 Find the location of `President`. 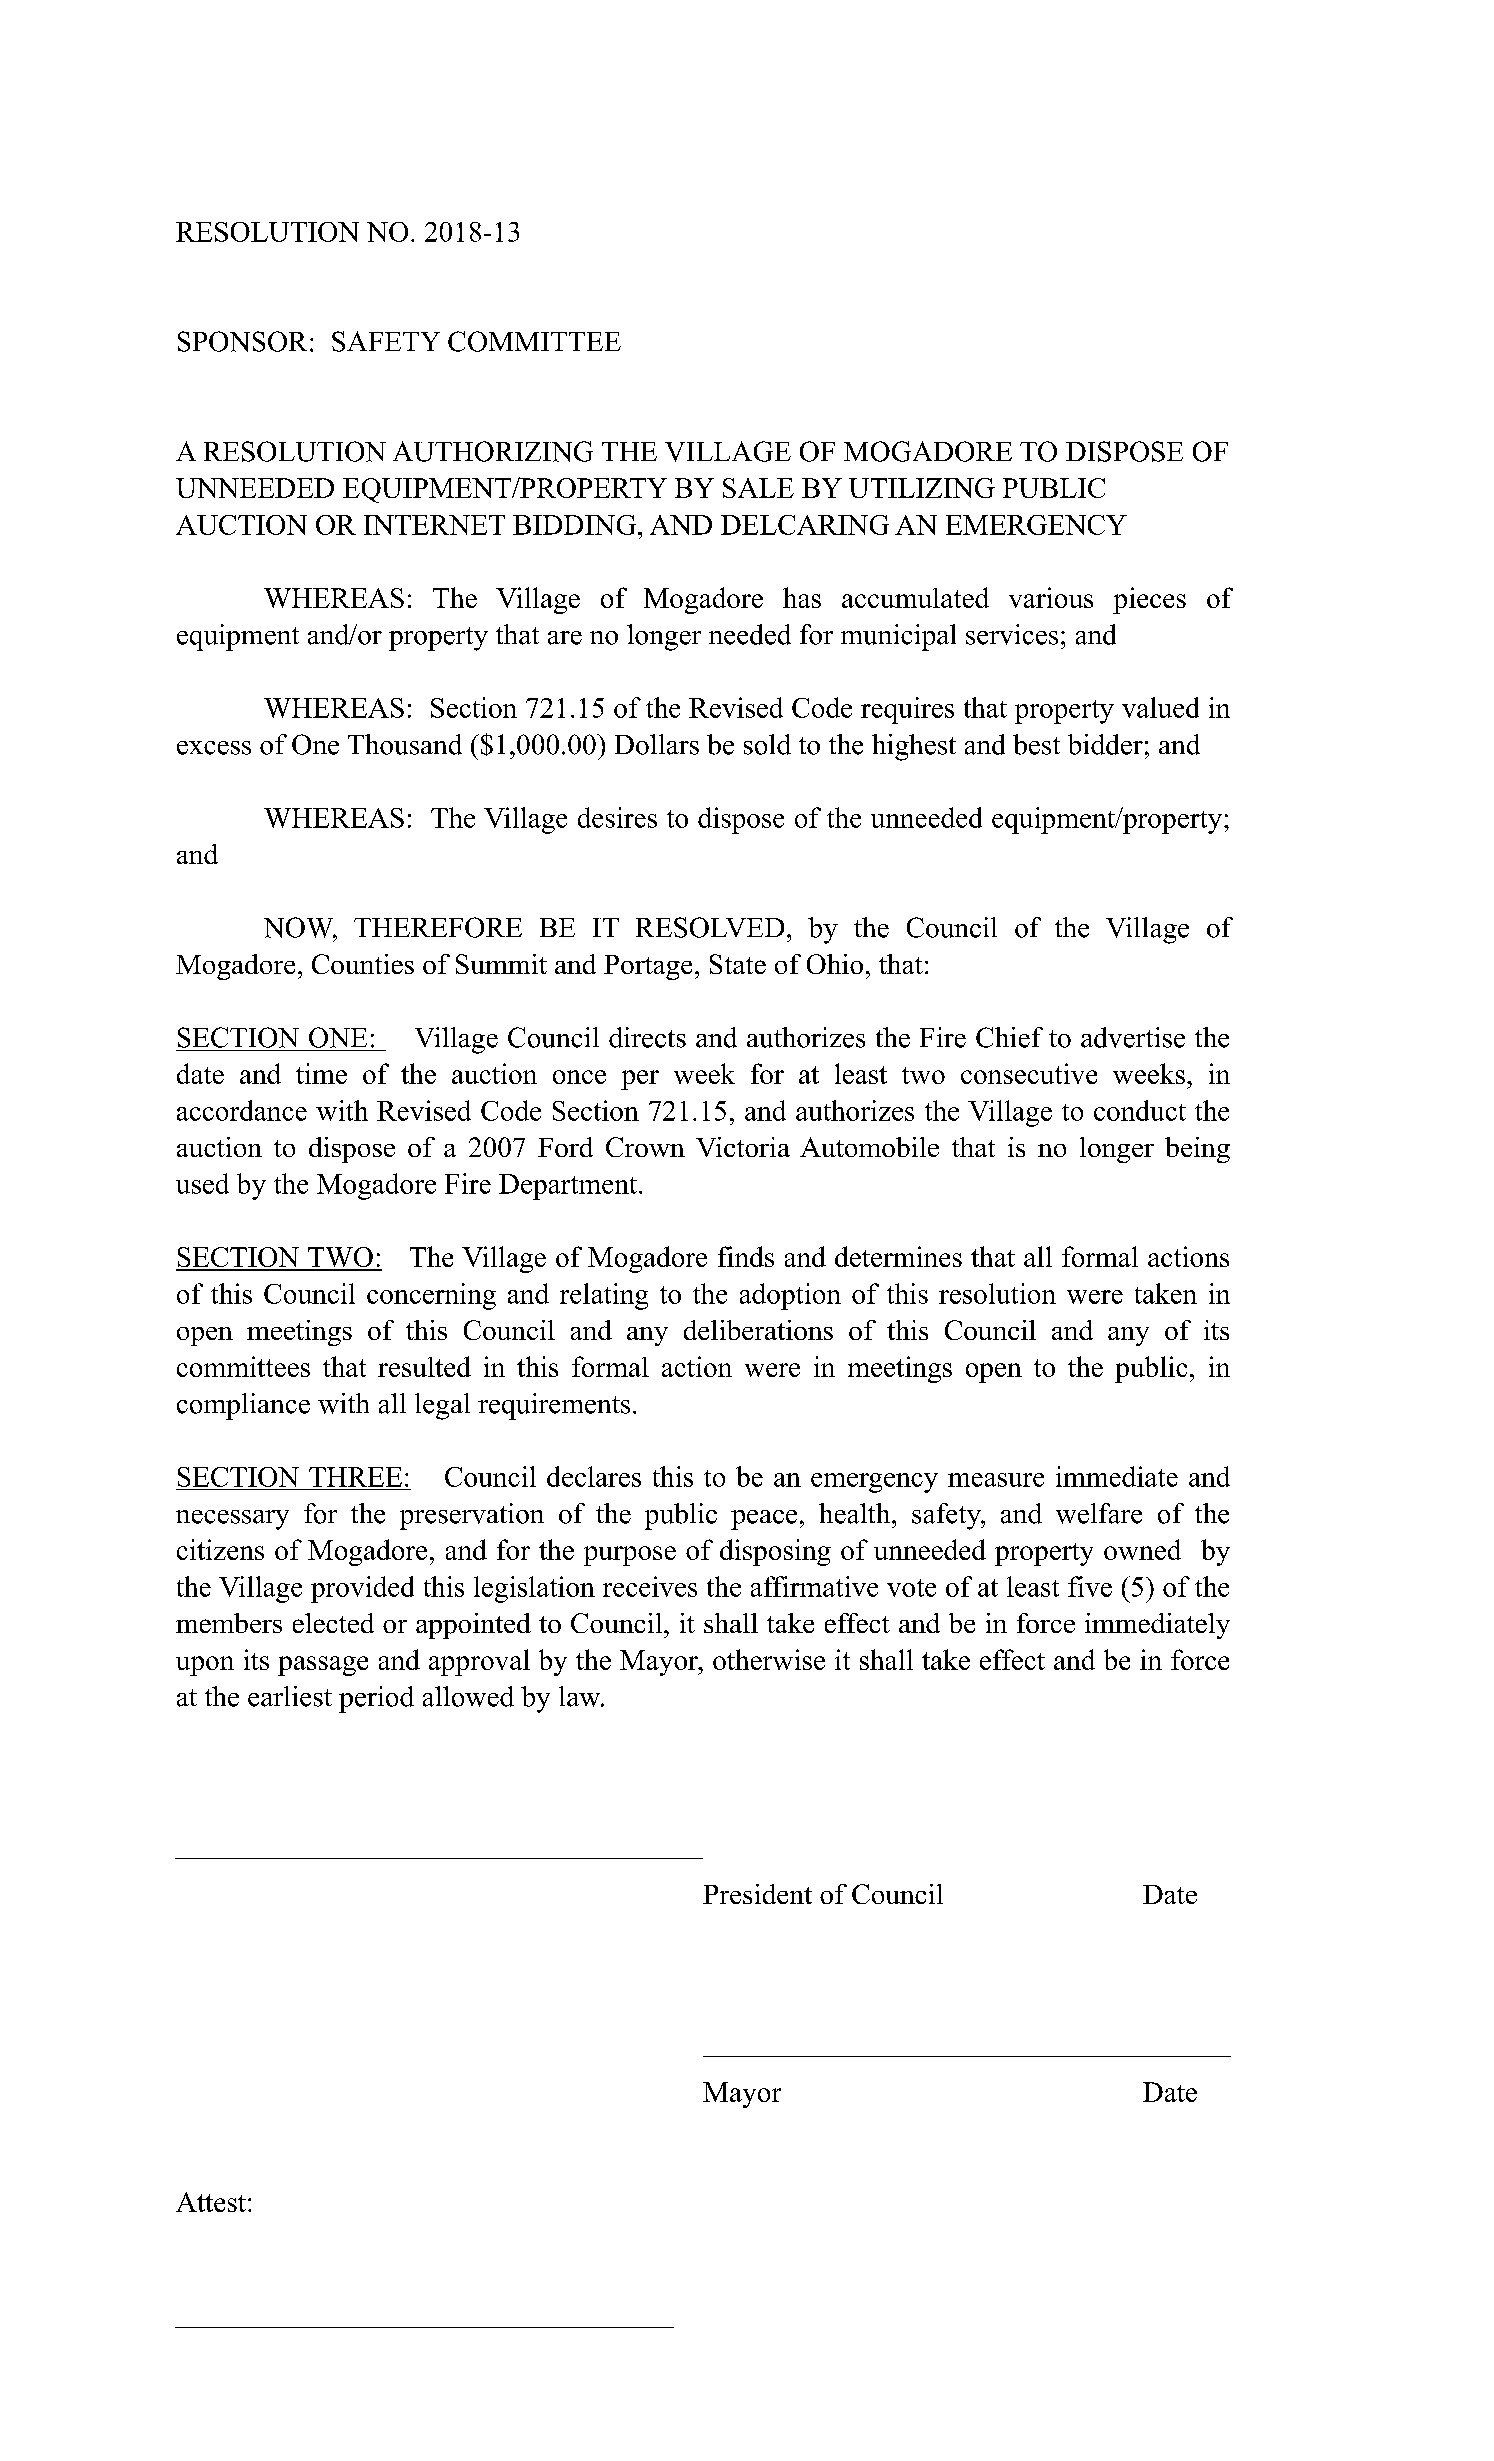

President is located at coordinates (757, 1894).
